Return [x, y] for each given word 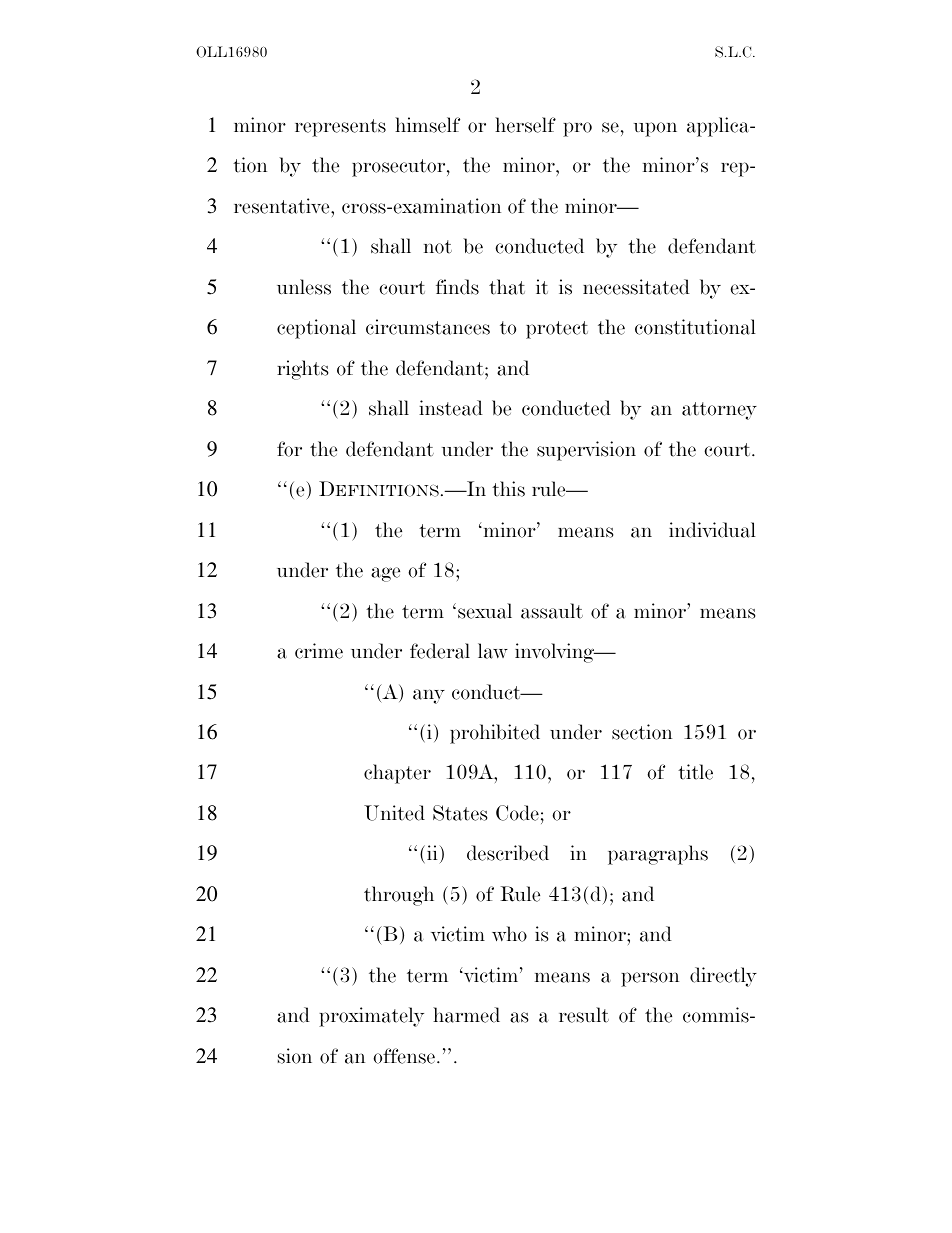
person [650, 979]
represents [340, 128]
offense [404, 1056]
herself [525, 125]
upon [655, 129]
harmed [466, 1015]
